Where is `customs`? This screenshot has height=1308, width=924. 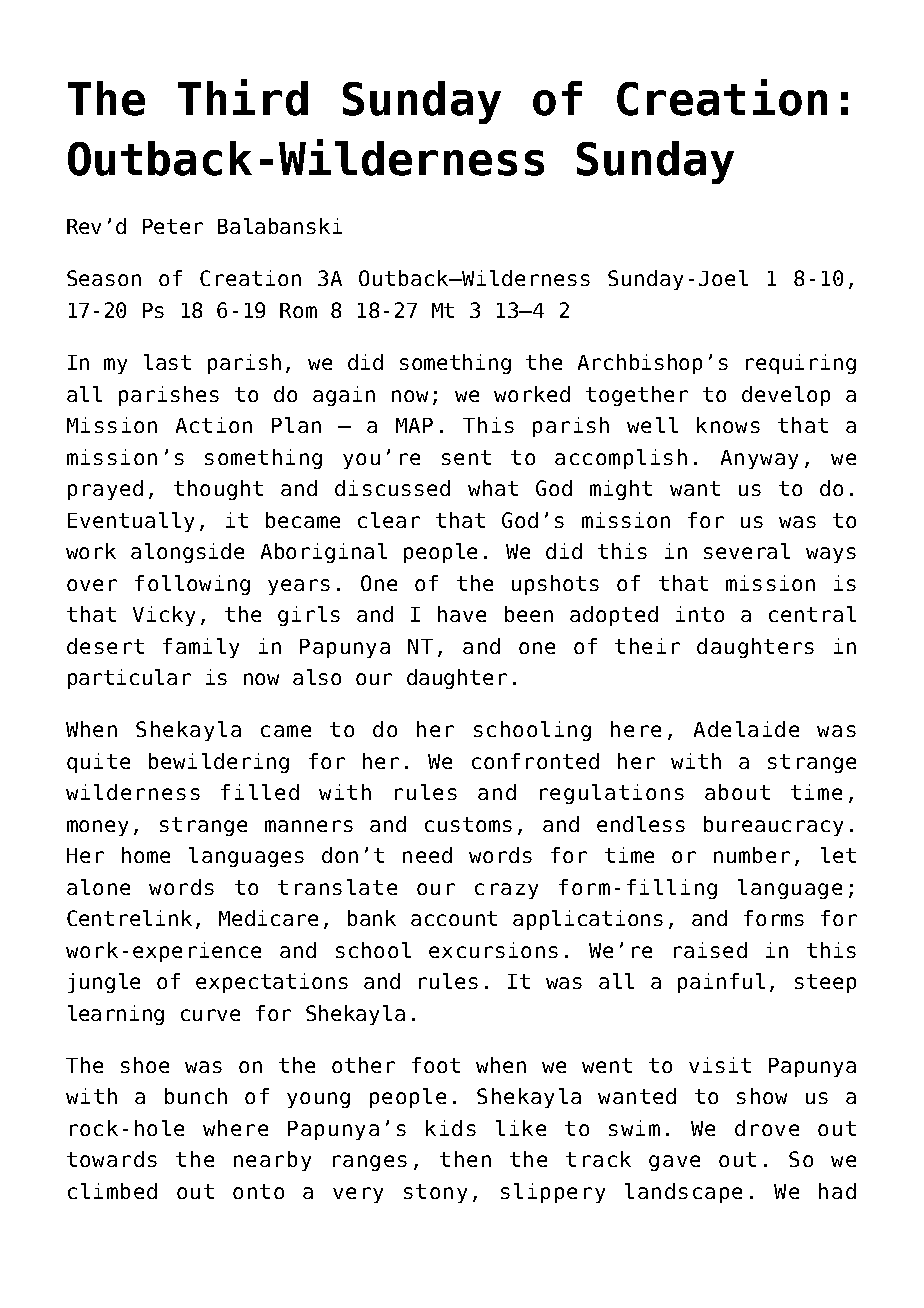
customs is located at coordinates (468, 824).
